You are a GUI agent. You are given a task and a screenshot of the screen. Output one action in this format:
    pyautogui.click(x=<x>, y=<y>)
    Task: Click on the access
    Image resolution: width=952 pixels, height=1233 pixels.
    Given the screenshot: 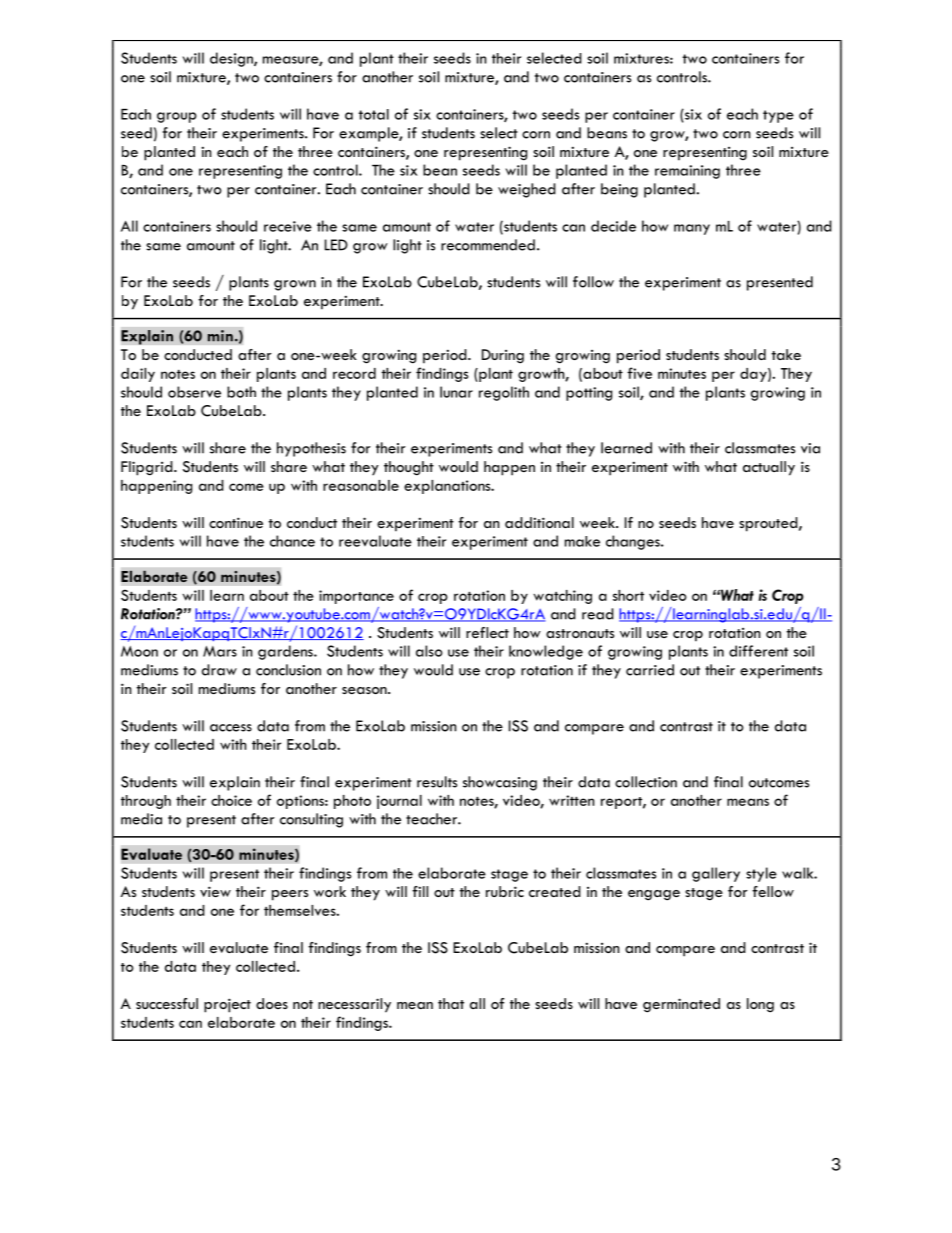 What is the action you would take?
    pyautogui.click(x=231, y=728)
